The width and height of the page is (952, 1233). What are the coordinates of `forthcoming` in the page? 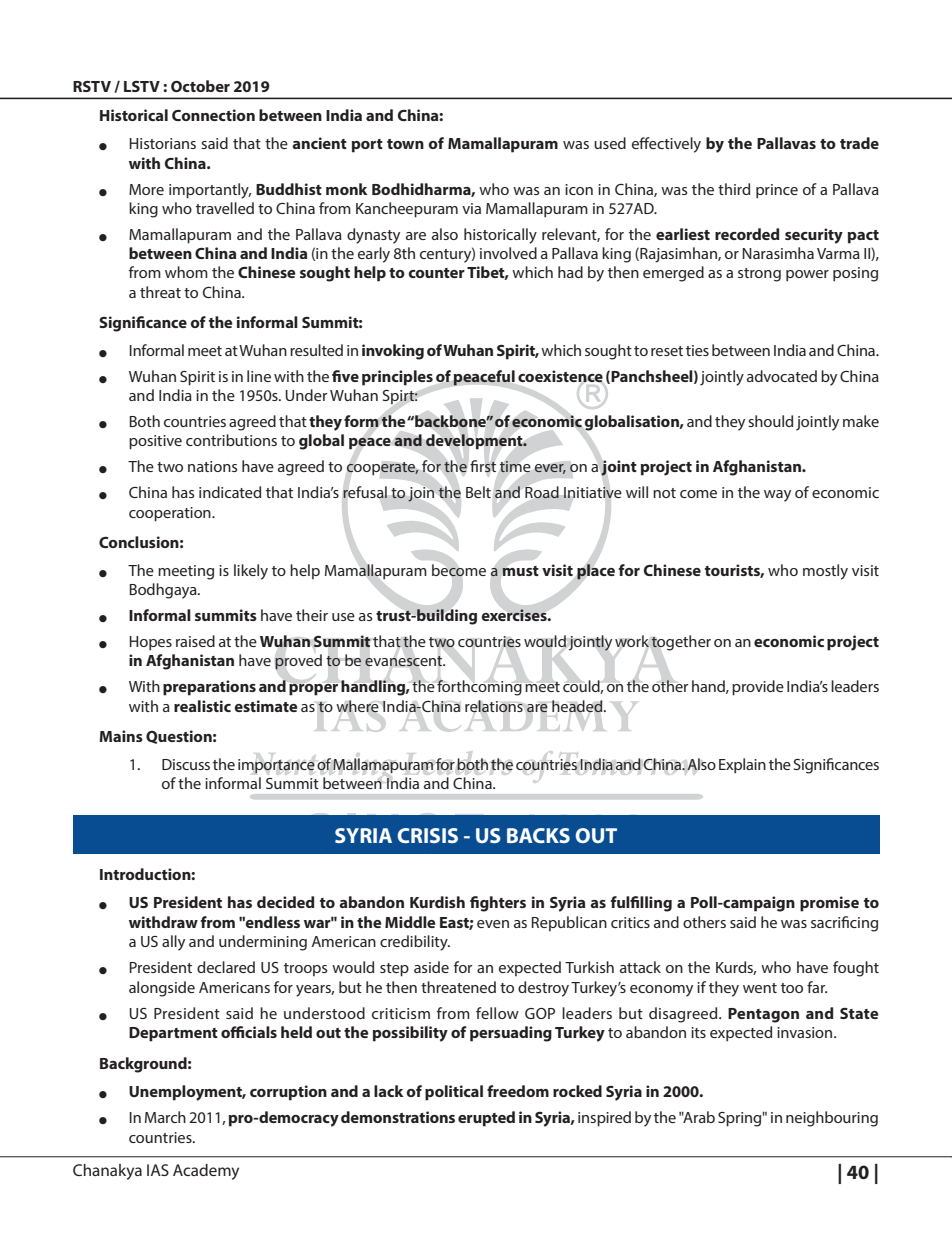 It's located at (479, 688).
